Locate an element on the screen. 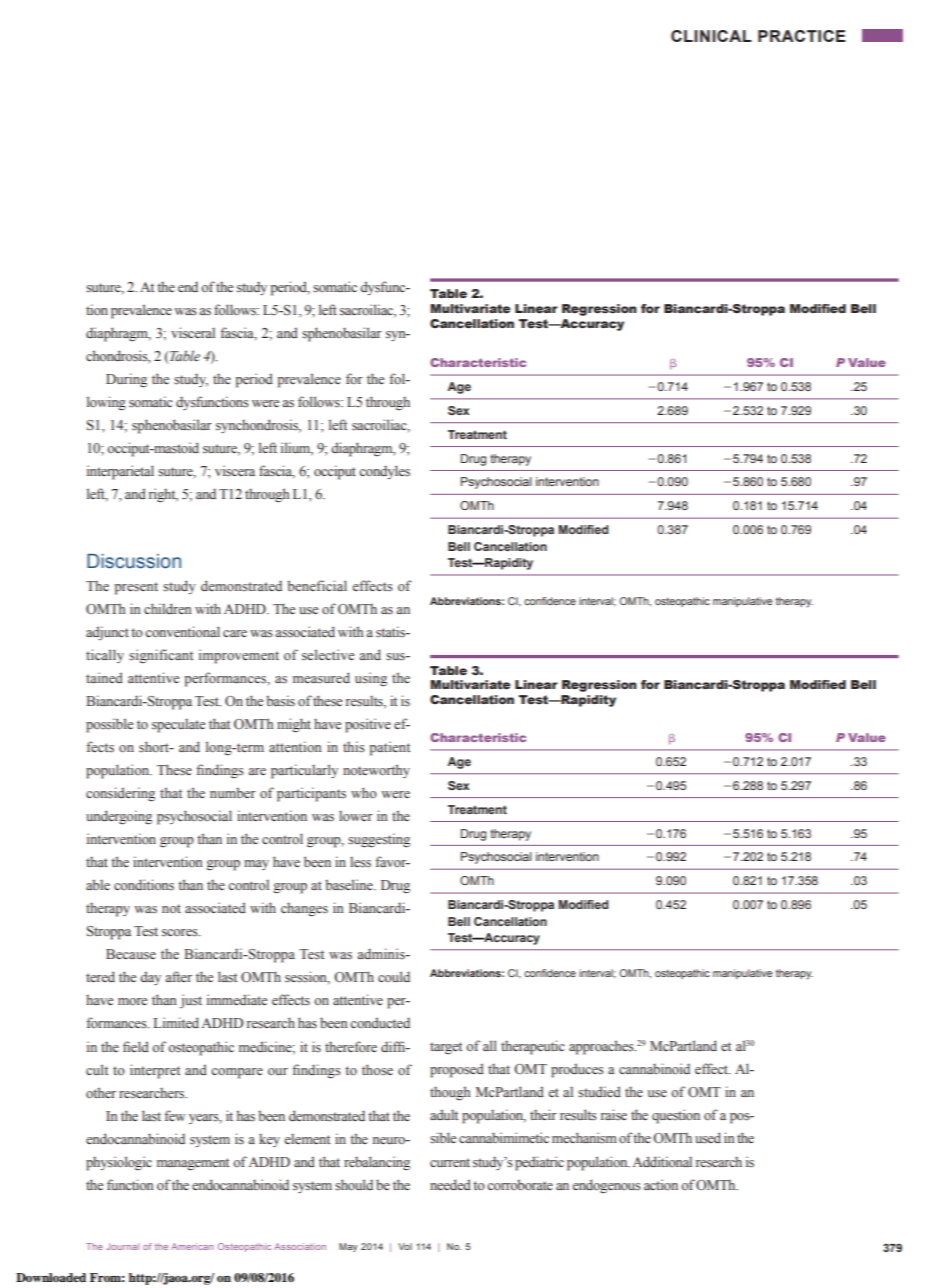 This screenshot has height=1288, width=932. patient is located at coordinates (389, 748).
